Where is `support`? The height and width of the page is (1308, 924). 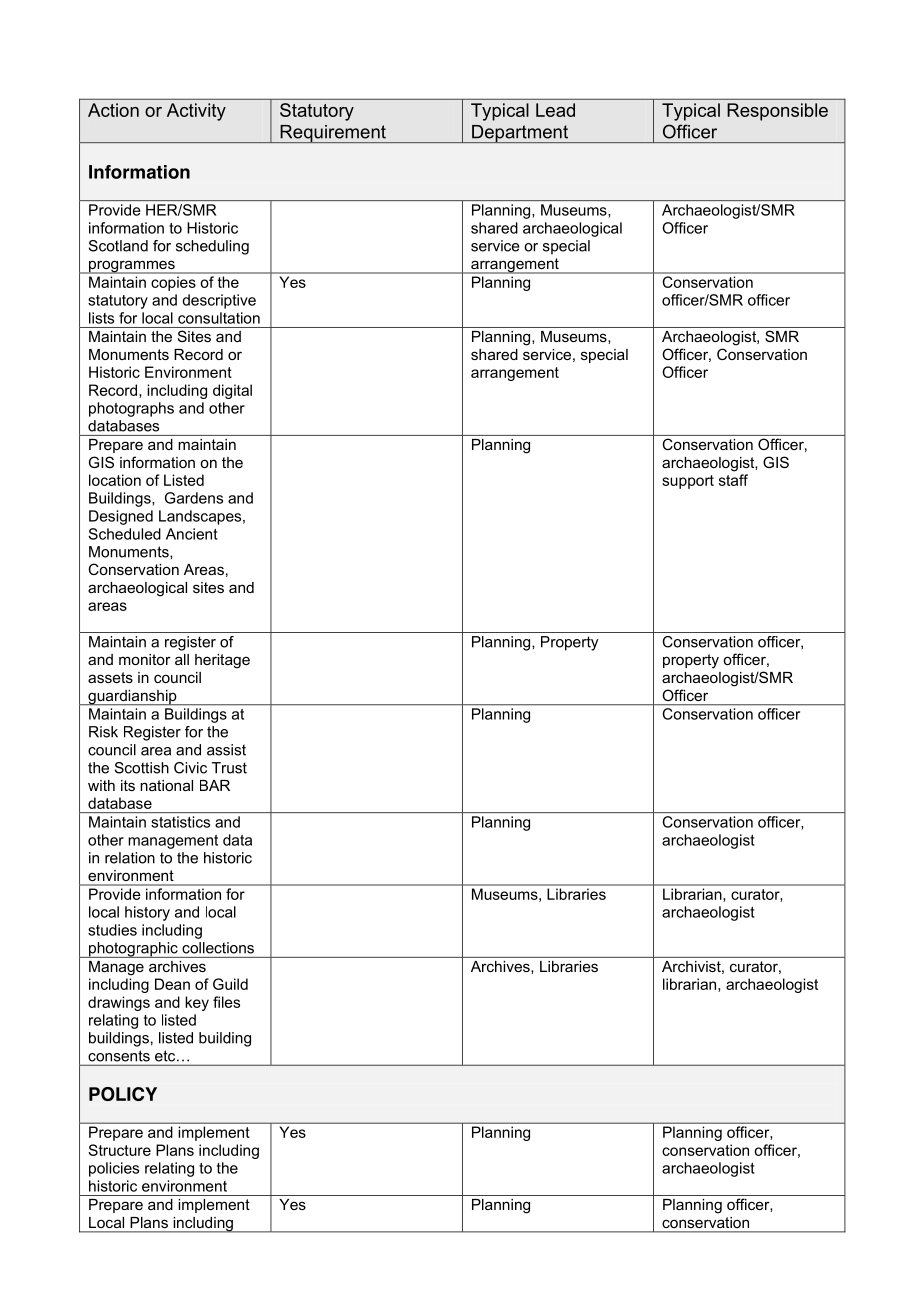 support is located at coordinates (688, 482).
